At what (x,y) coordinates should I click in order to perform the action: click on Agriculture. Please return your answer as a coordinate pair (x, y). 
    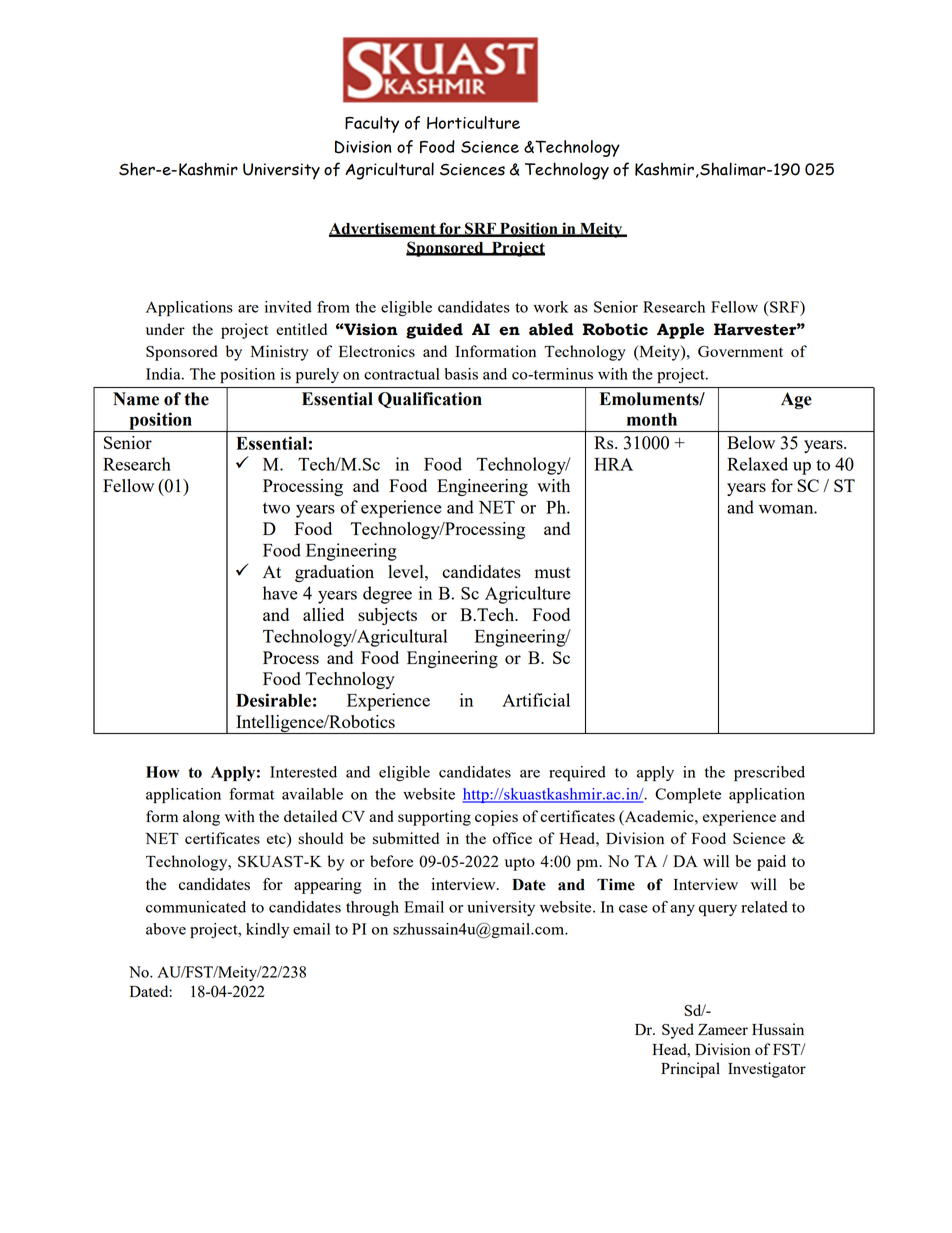
    Looking at the image, I should click on (528, 595).
